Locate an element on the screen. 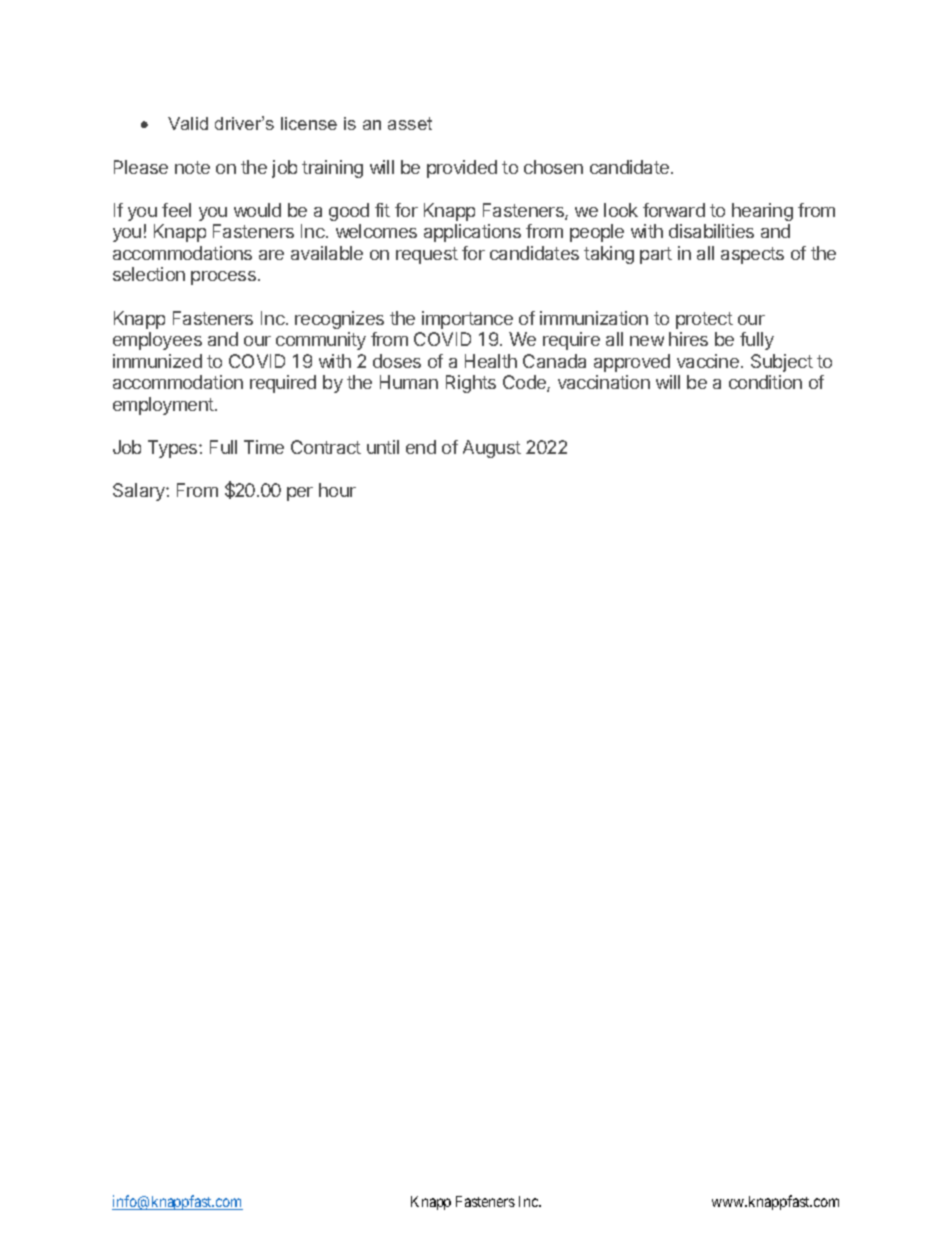 This screenshot has height=1233, width=952. Salary is located at coordinates (140, 492).
